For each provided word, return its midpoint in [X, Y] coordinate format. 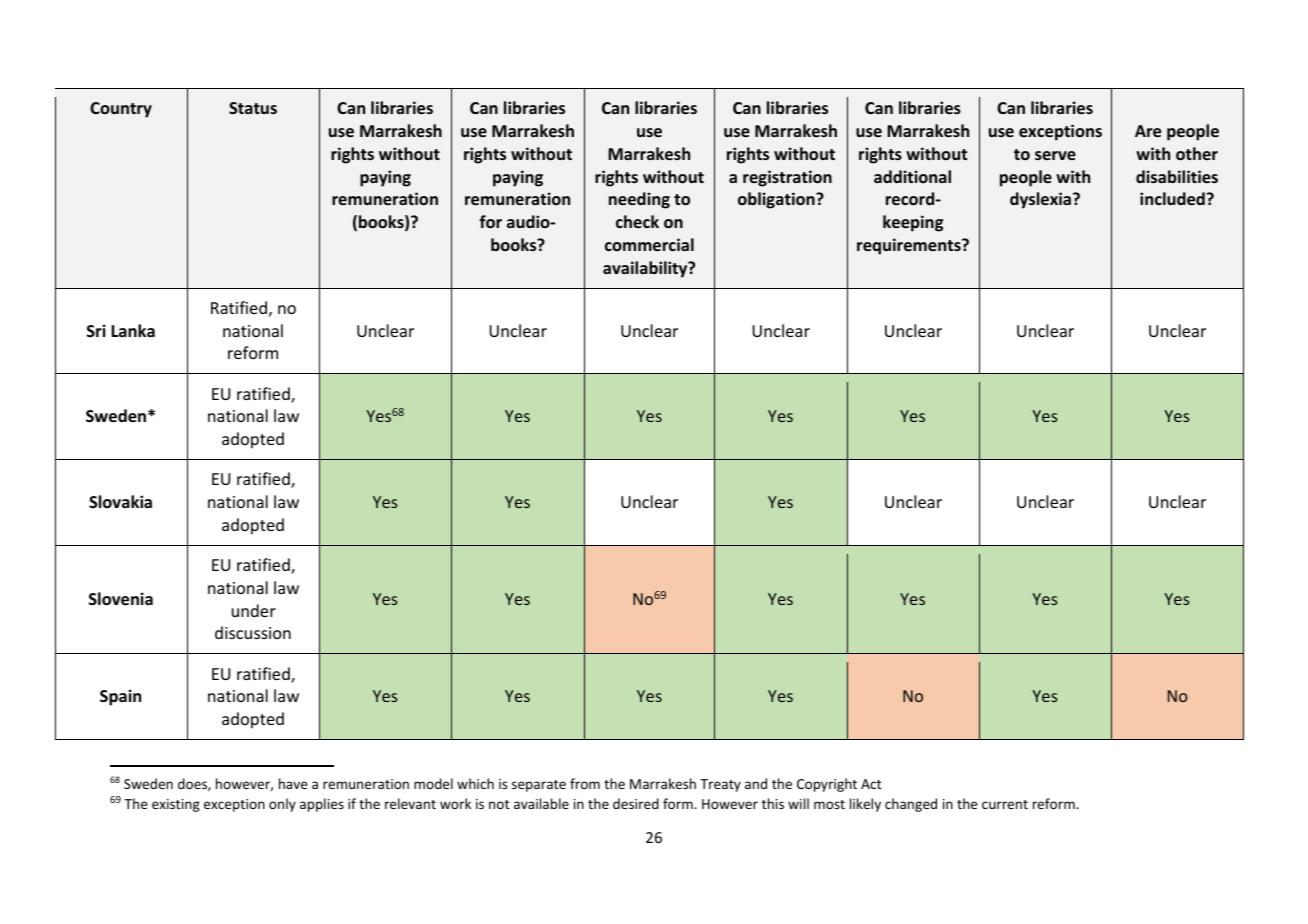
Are [1148, 131]
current [1005, 804]
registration [787, 178]
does [193, 784]
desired [636, 803]
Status [253, 108]
